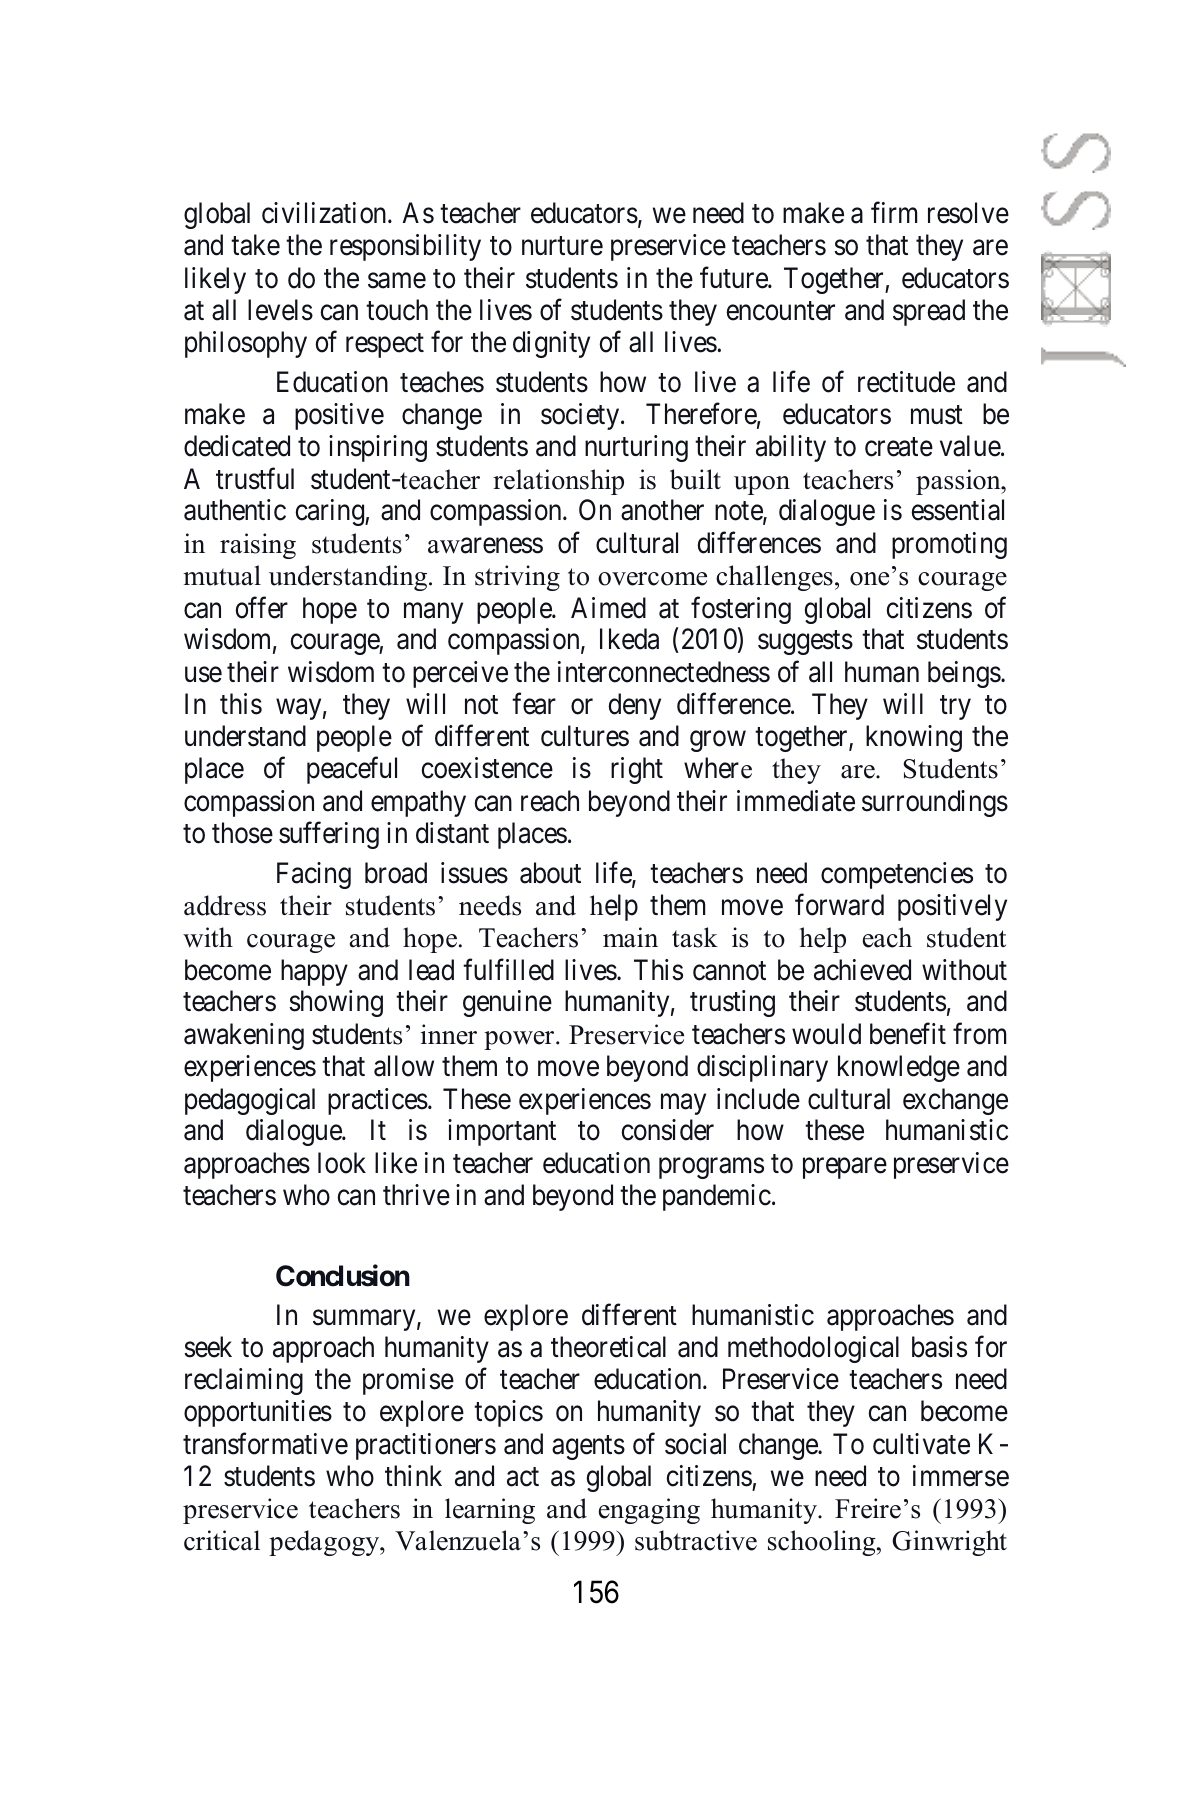 The image size is (1191, 1805). What do you see at coordinates (897, 875) in the image?
I see `competencies` at bounding box center [897, 875].
